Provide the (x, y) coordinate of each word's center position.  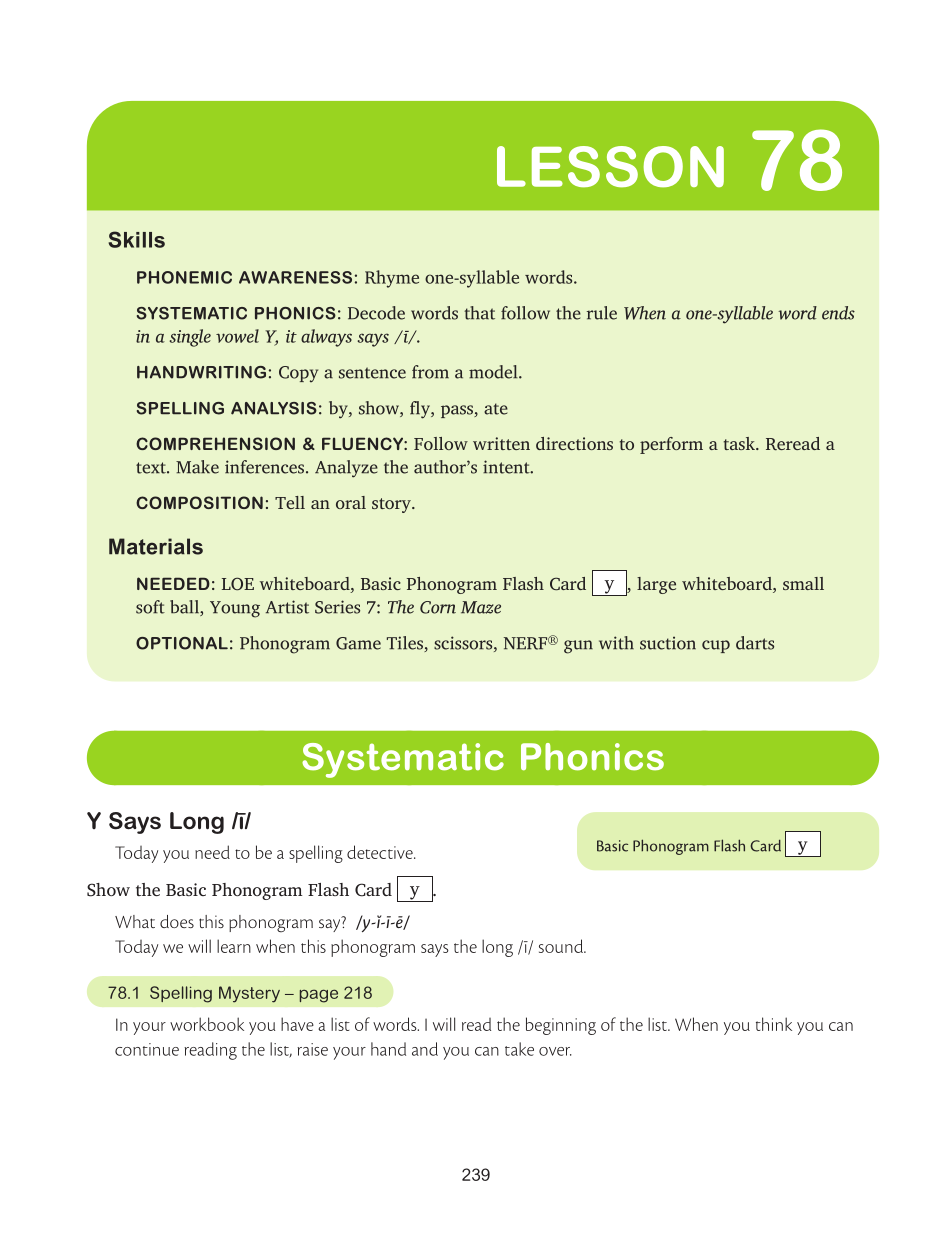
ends (838, 313)
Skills (136, 239)
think (774, 1024)
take (519, 1049)
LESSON (610, 167)
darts (755, 643)
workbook (207, 1024)
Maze (481, 607)
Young (235, 609)
